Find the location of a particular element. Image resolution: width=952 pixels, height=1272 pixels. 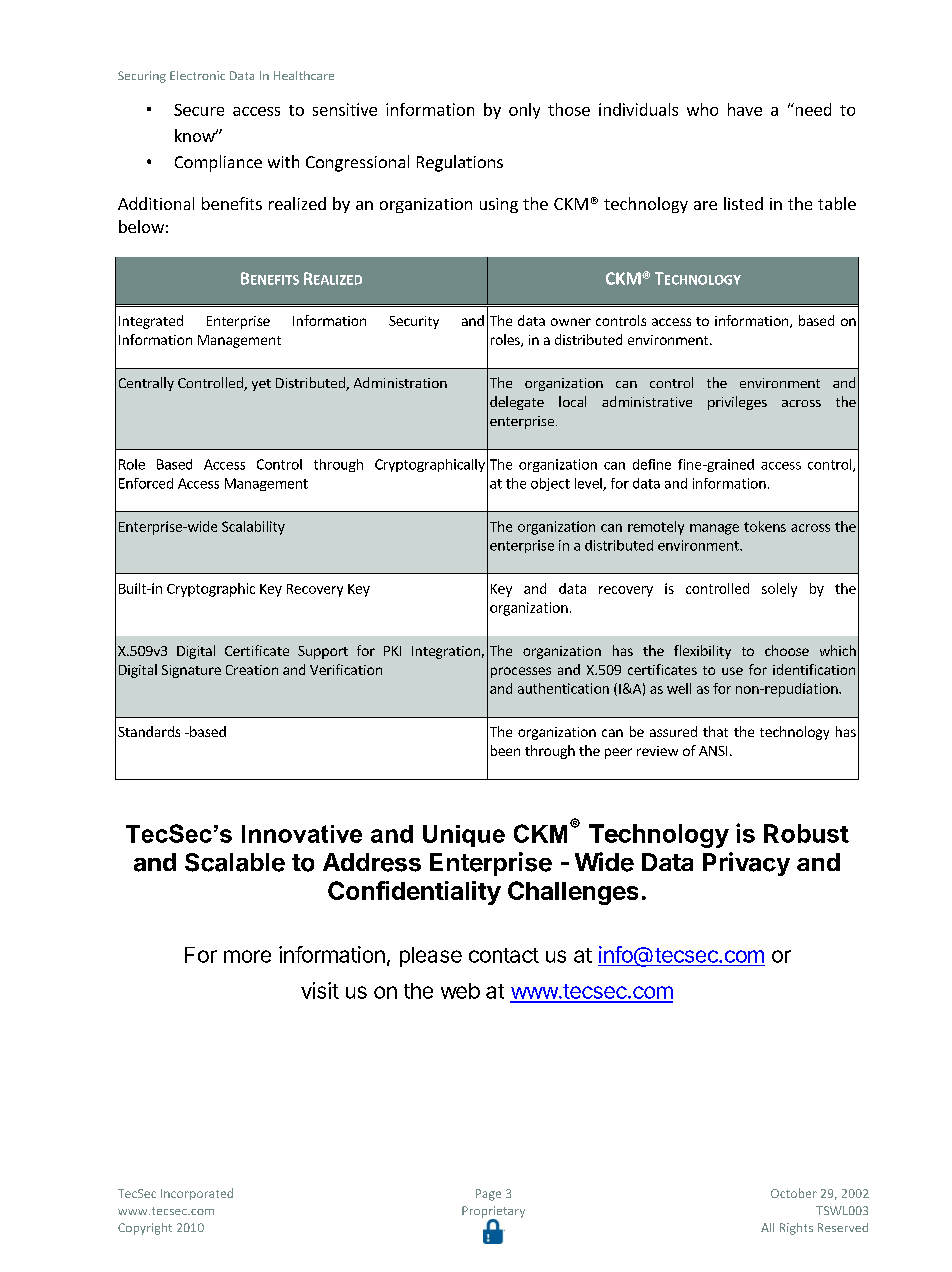

Unique is located at coordinates (464, 836).
